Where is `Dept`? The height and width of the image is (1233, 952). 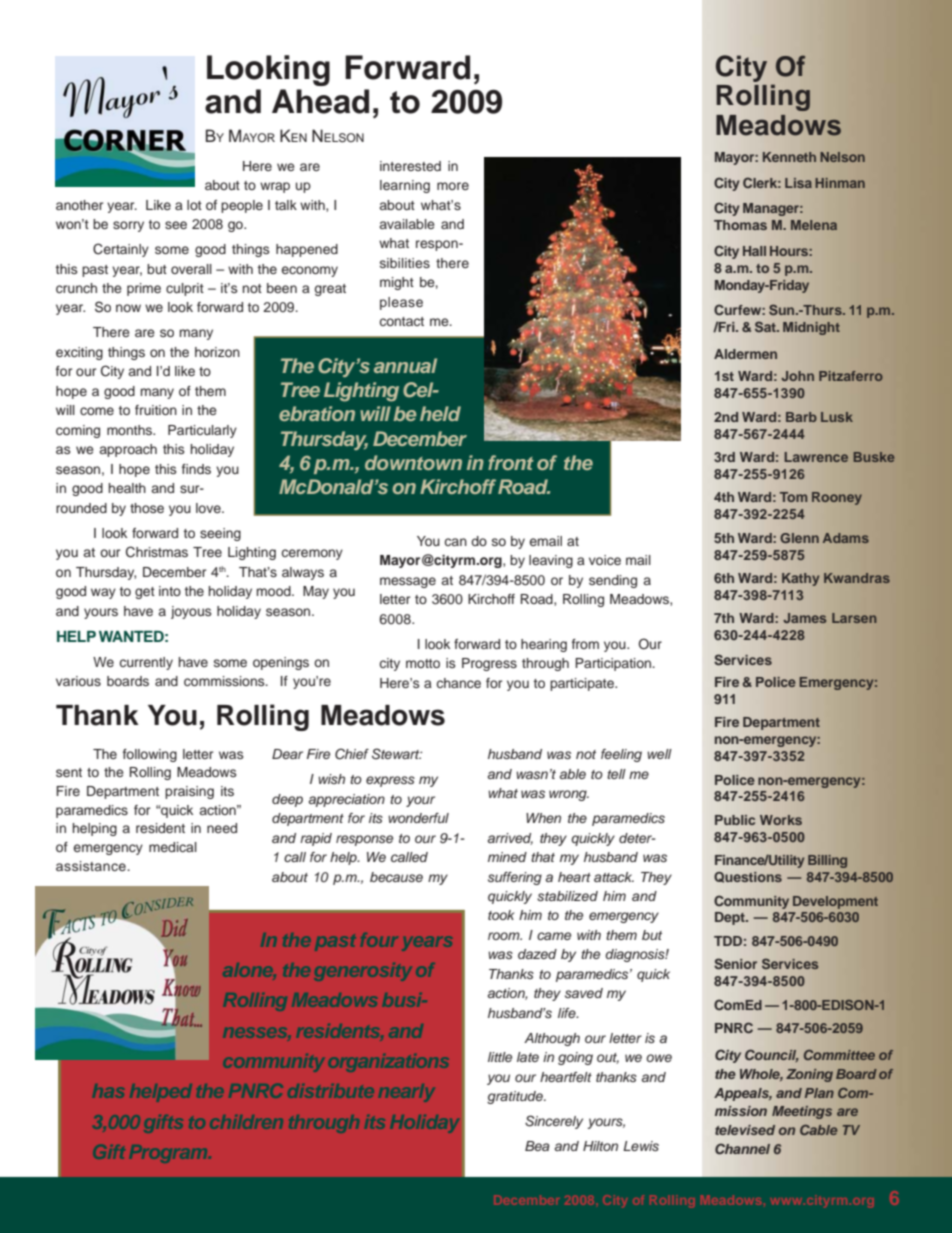 Dept is located at coordinates (731, 918).
